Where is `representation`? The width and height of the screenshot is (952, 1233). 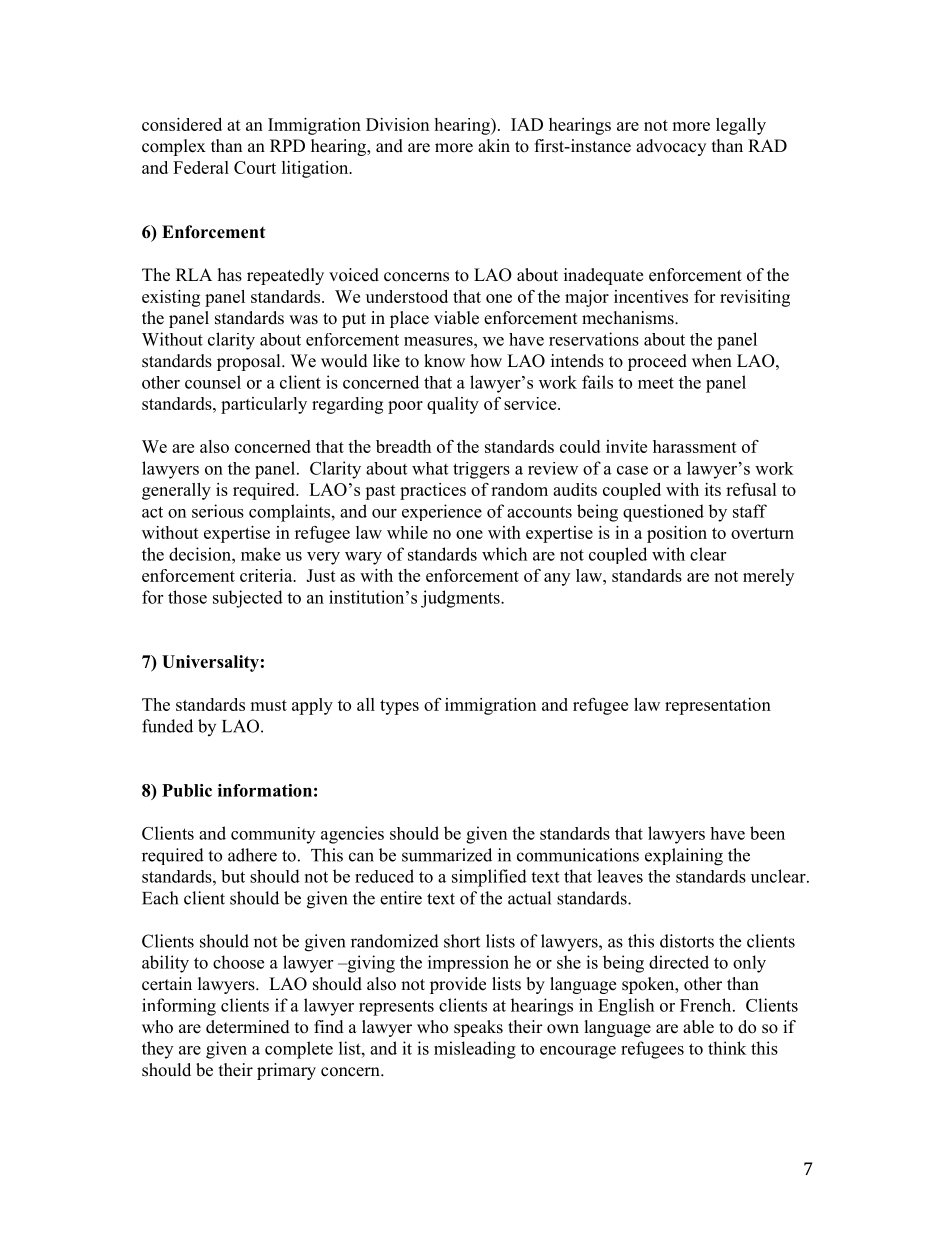
representation is located at coordinates (718, 706).
